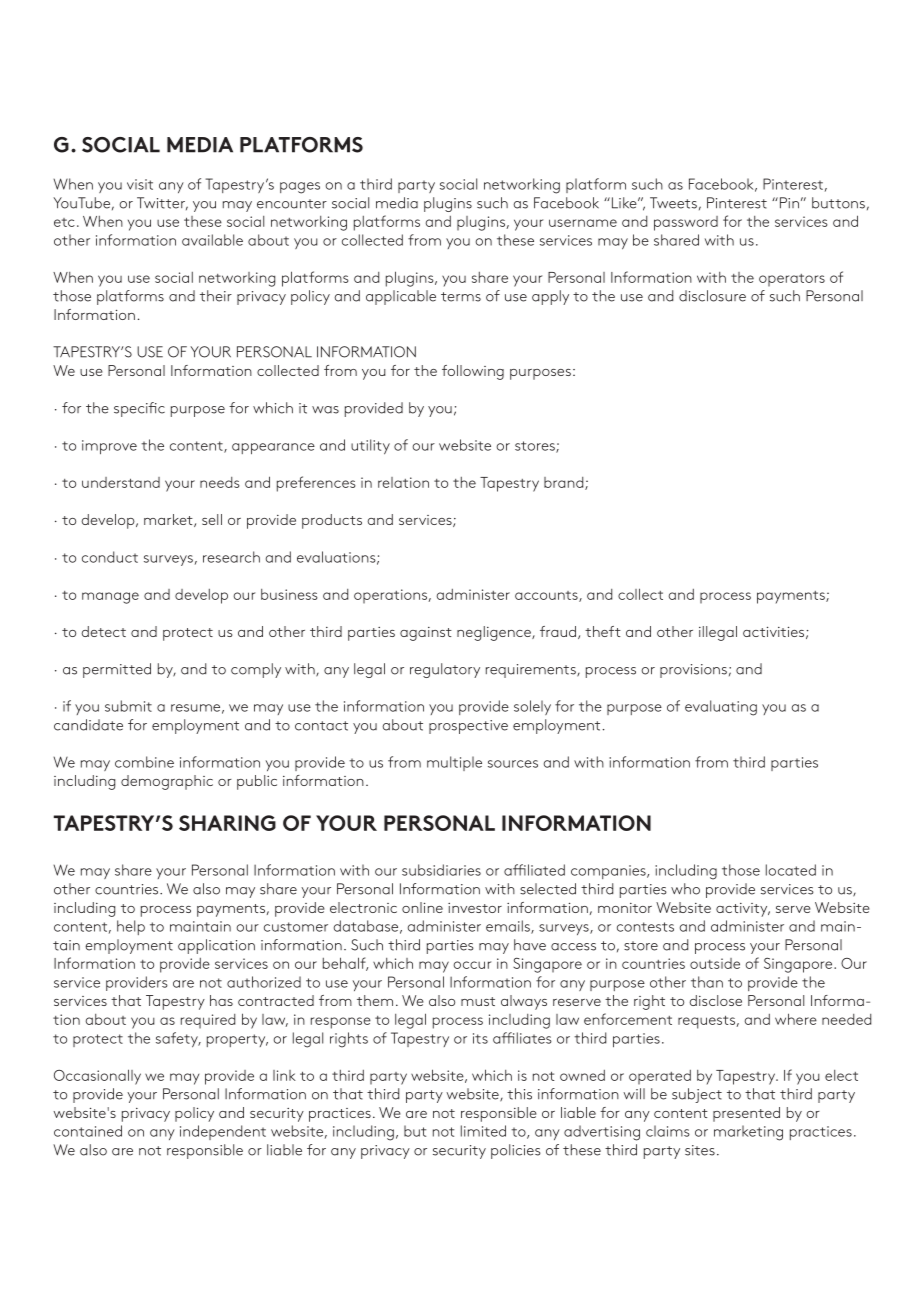 The height and width of the document is (1308, 924). What do you see at coordinates (583, 223) in the document?
I see `username` at bounding box center [583, 223].
